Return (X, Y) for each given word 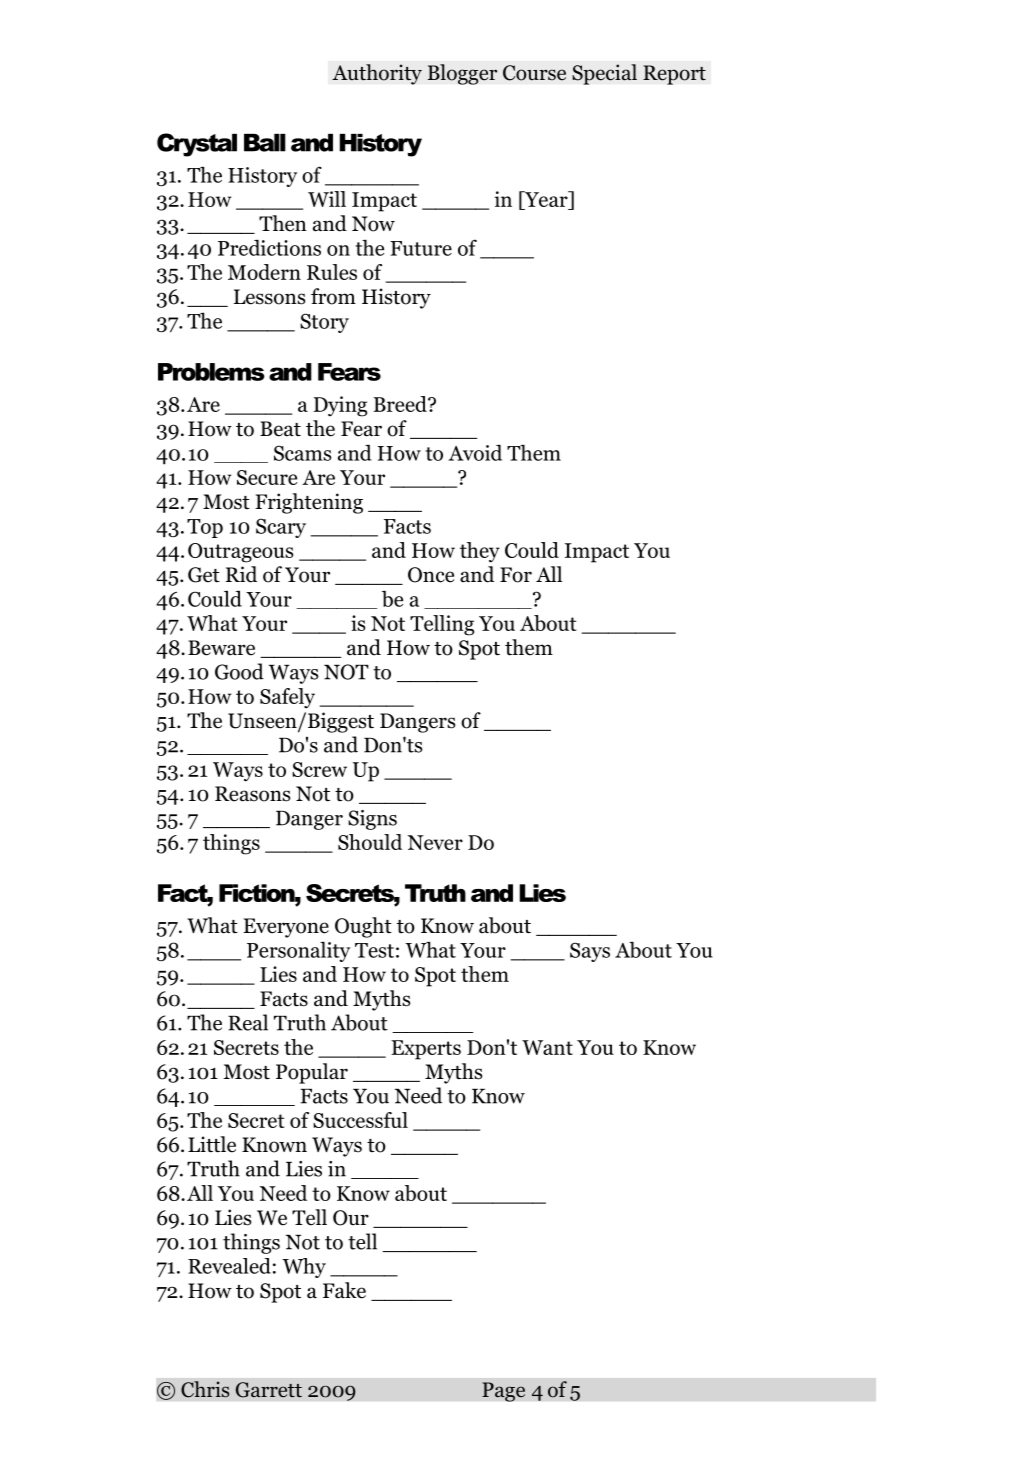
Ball (265, 143)
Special (604, 74)
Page (503, 1392)
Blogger (462, 74)
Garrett (269, 1390)
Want (547, 1047)
